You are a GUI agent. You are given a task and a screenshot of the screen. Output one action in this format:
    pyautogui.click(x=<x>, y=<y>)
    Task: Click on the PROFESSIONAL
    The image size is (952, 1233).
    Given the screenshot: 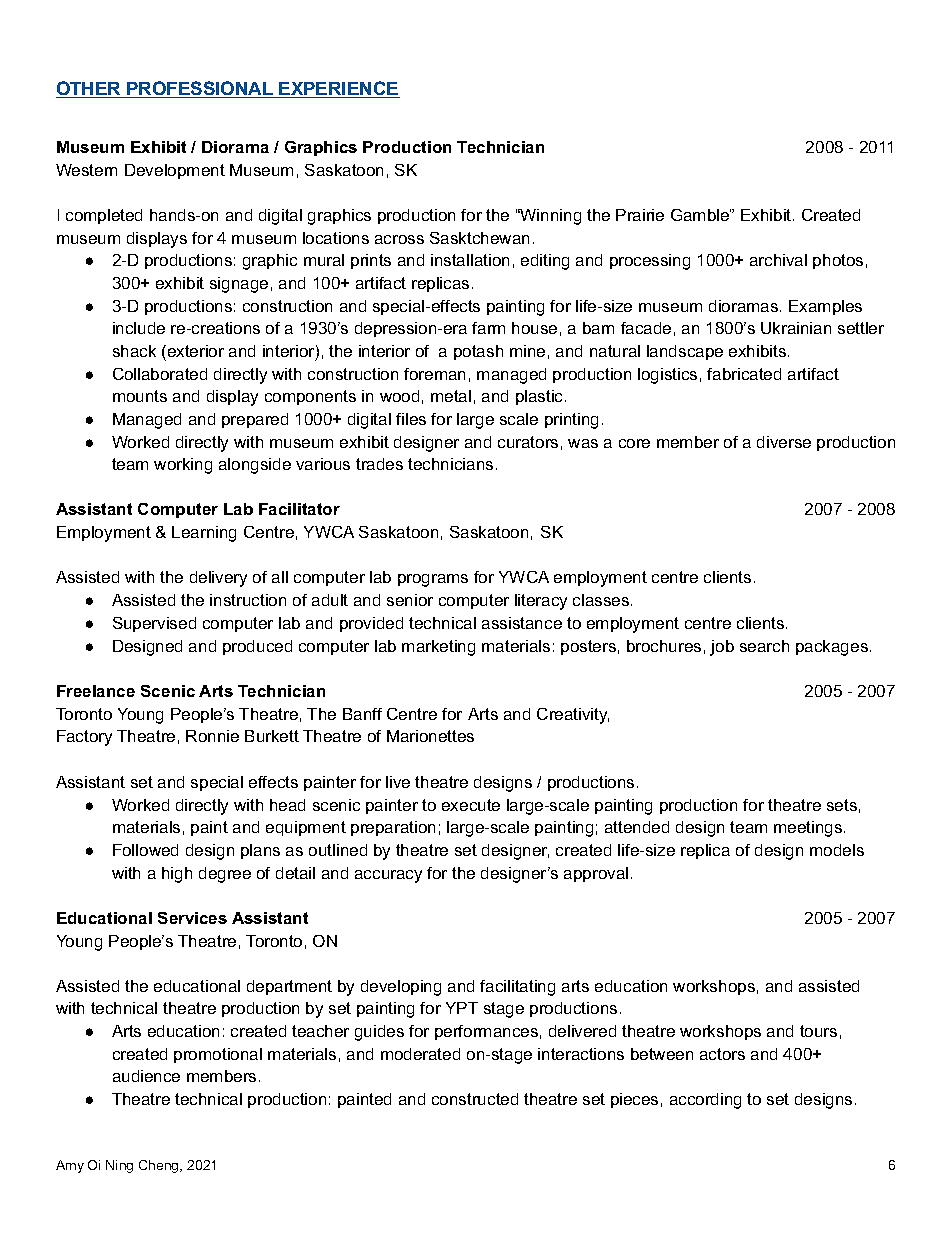 What is the action you would take?
    pyautogui.click(x=200, y=89)
